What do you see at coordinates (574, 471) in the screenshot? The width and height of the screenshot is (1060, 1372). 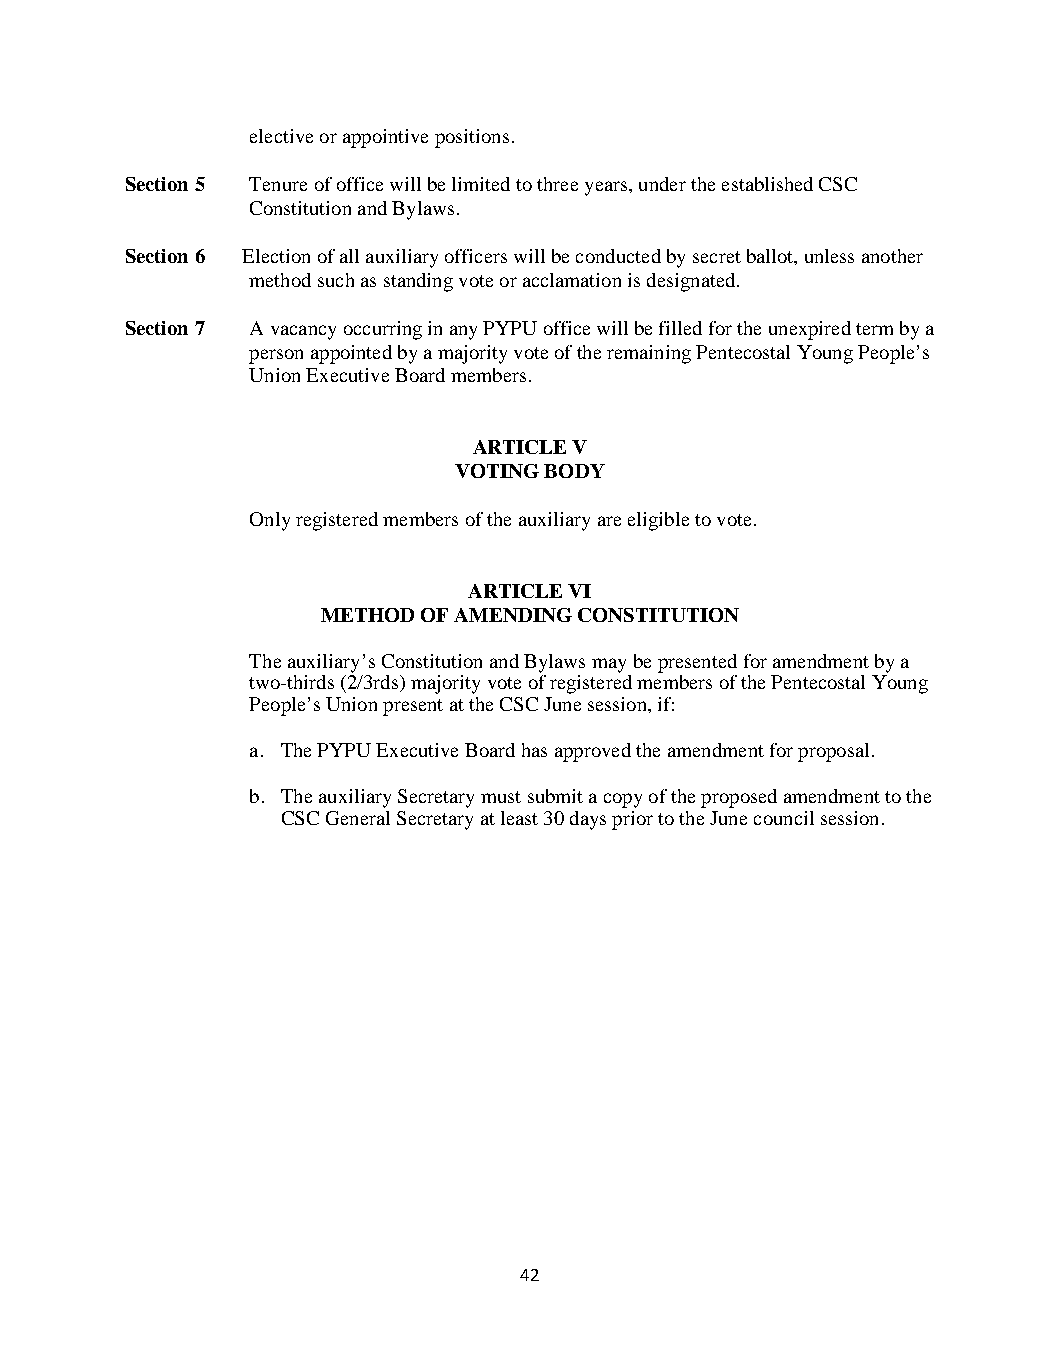 I see `BODY` at bounding box center [574, 471].
